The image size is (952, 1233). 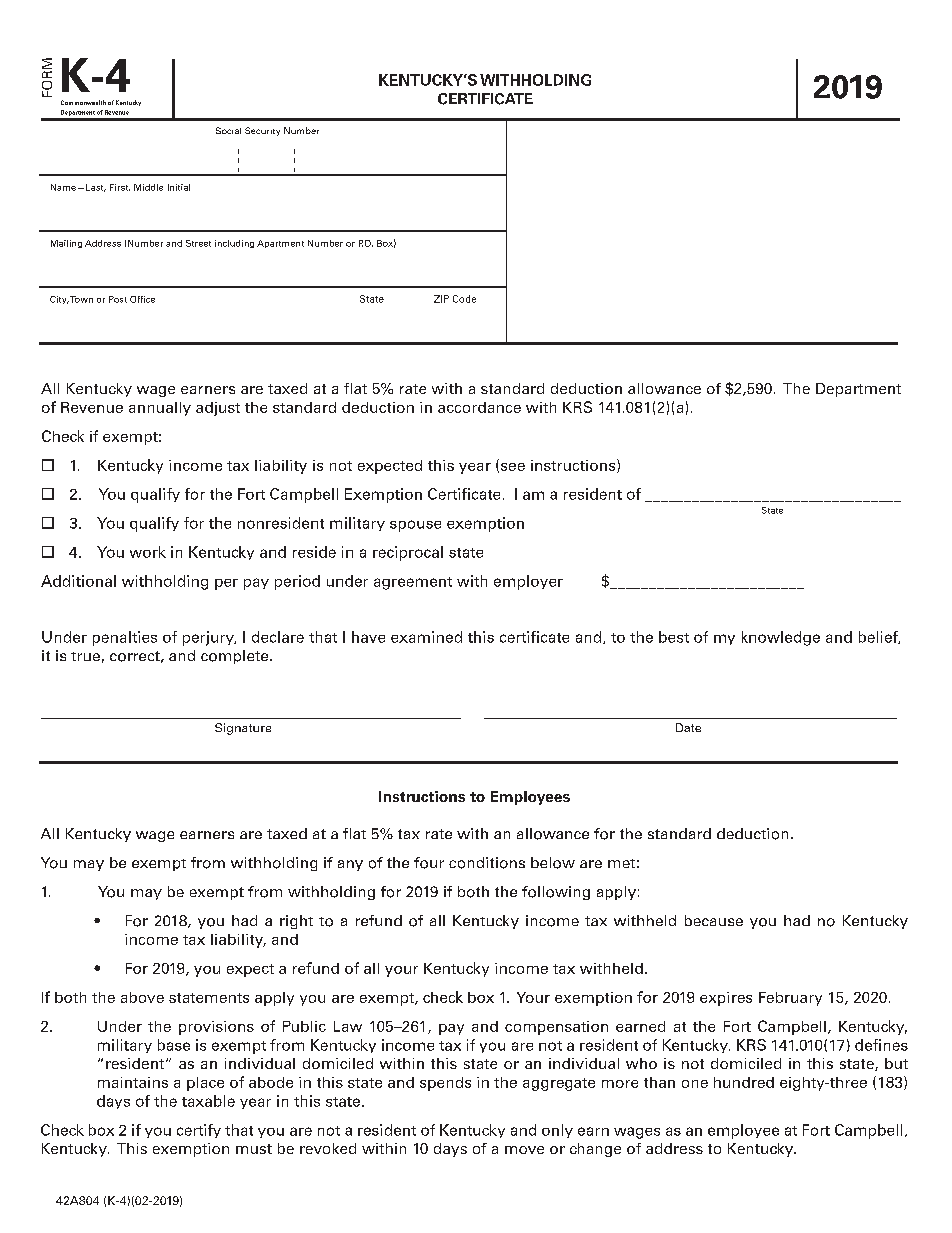 What do you see at coordinates (688, 727) in the screenshot?
I see `Date` at bounding box center [688, 727].
